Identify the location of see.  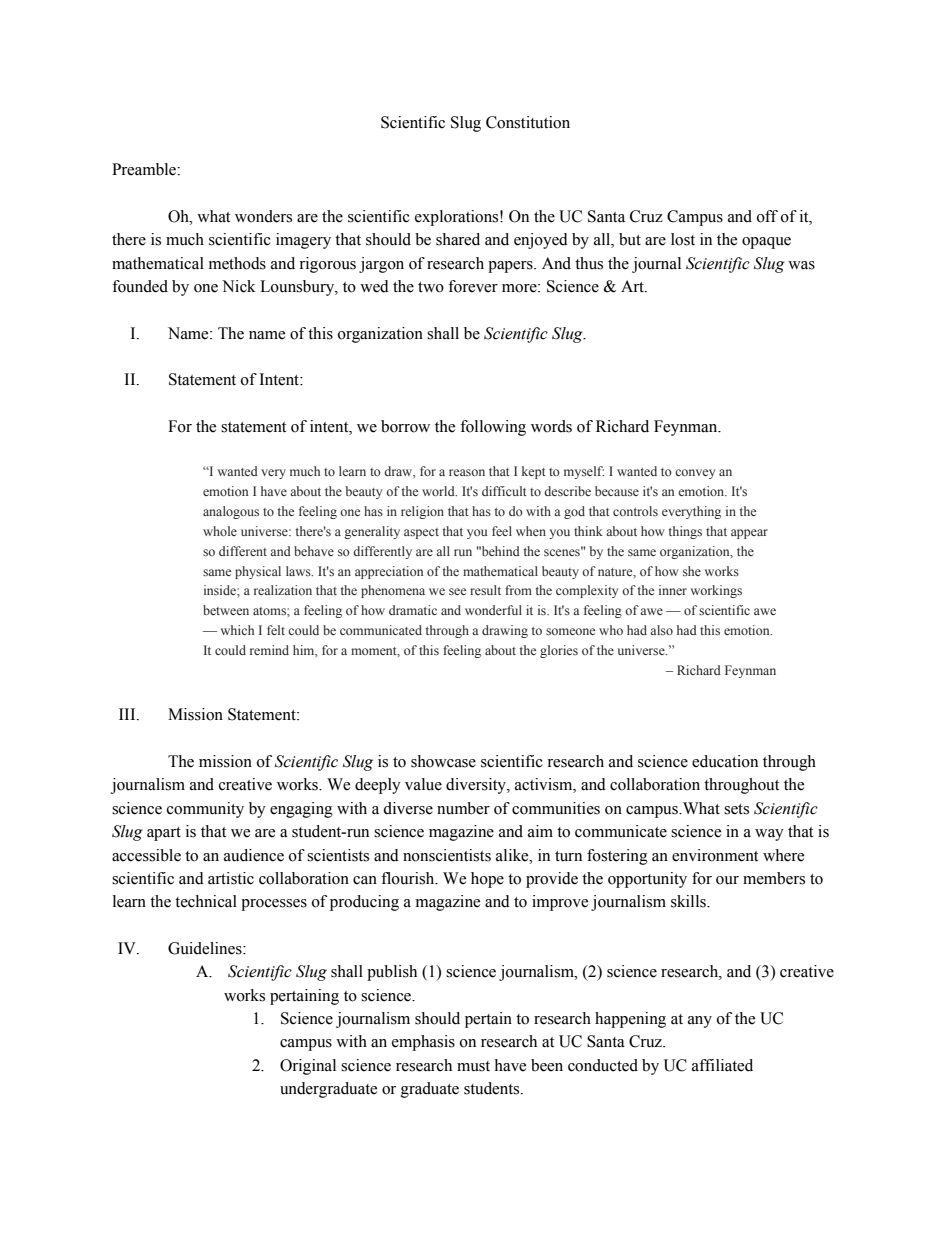
(457, 591).
